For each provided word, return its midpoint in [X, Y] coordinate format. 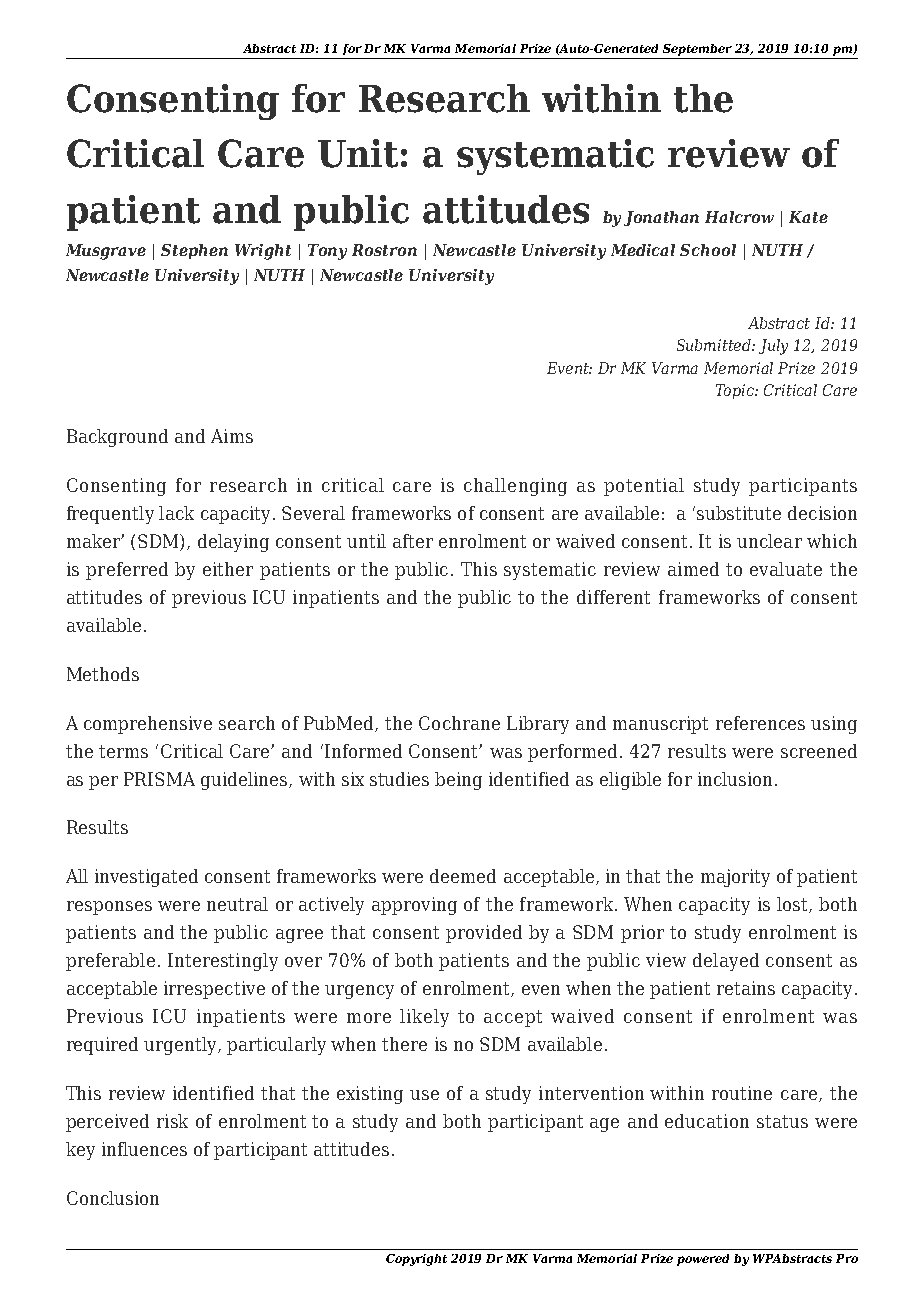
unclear [769, 541]
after [413, 541]
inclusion [735, 779]
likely [424, 1018]
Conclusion [113, 1198]
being [458, 781]
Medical [643, 250]
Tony [327, 252]
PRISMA [159, 779]
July [773, 347]
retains [746, 988]
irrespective [214, 990]
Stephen [194, 251]
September [697, 50]
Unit [358, 153]
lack [176, 513]
